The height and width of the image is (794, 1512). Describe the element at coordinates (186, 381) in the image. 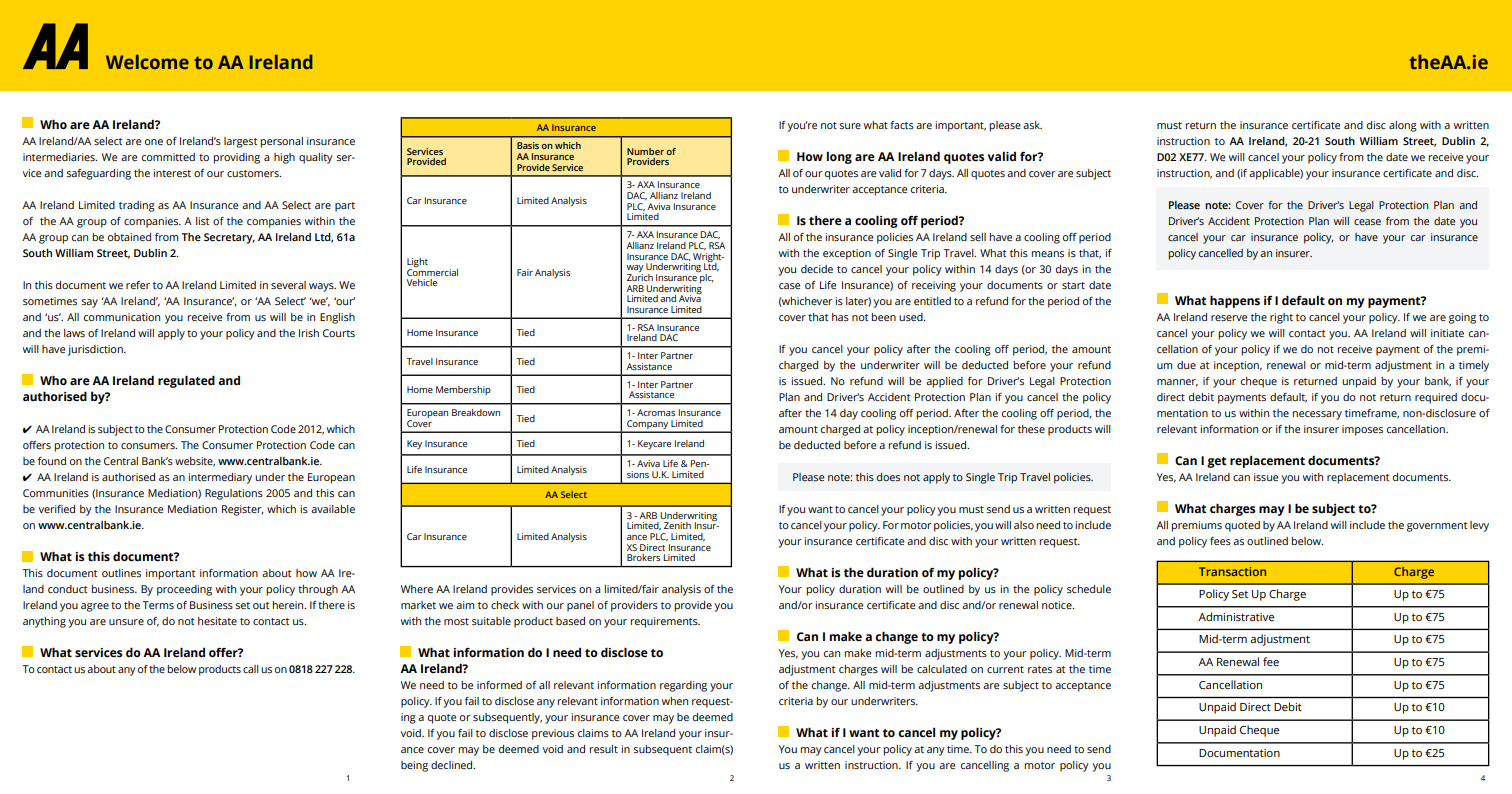

I see `regulated` at that location.
